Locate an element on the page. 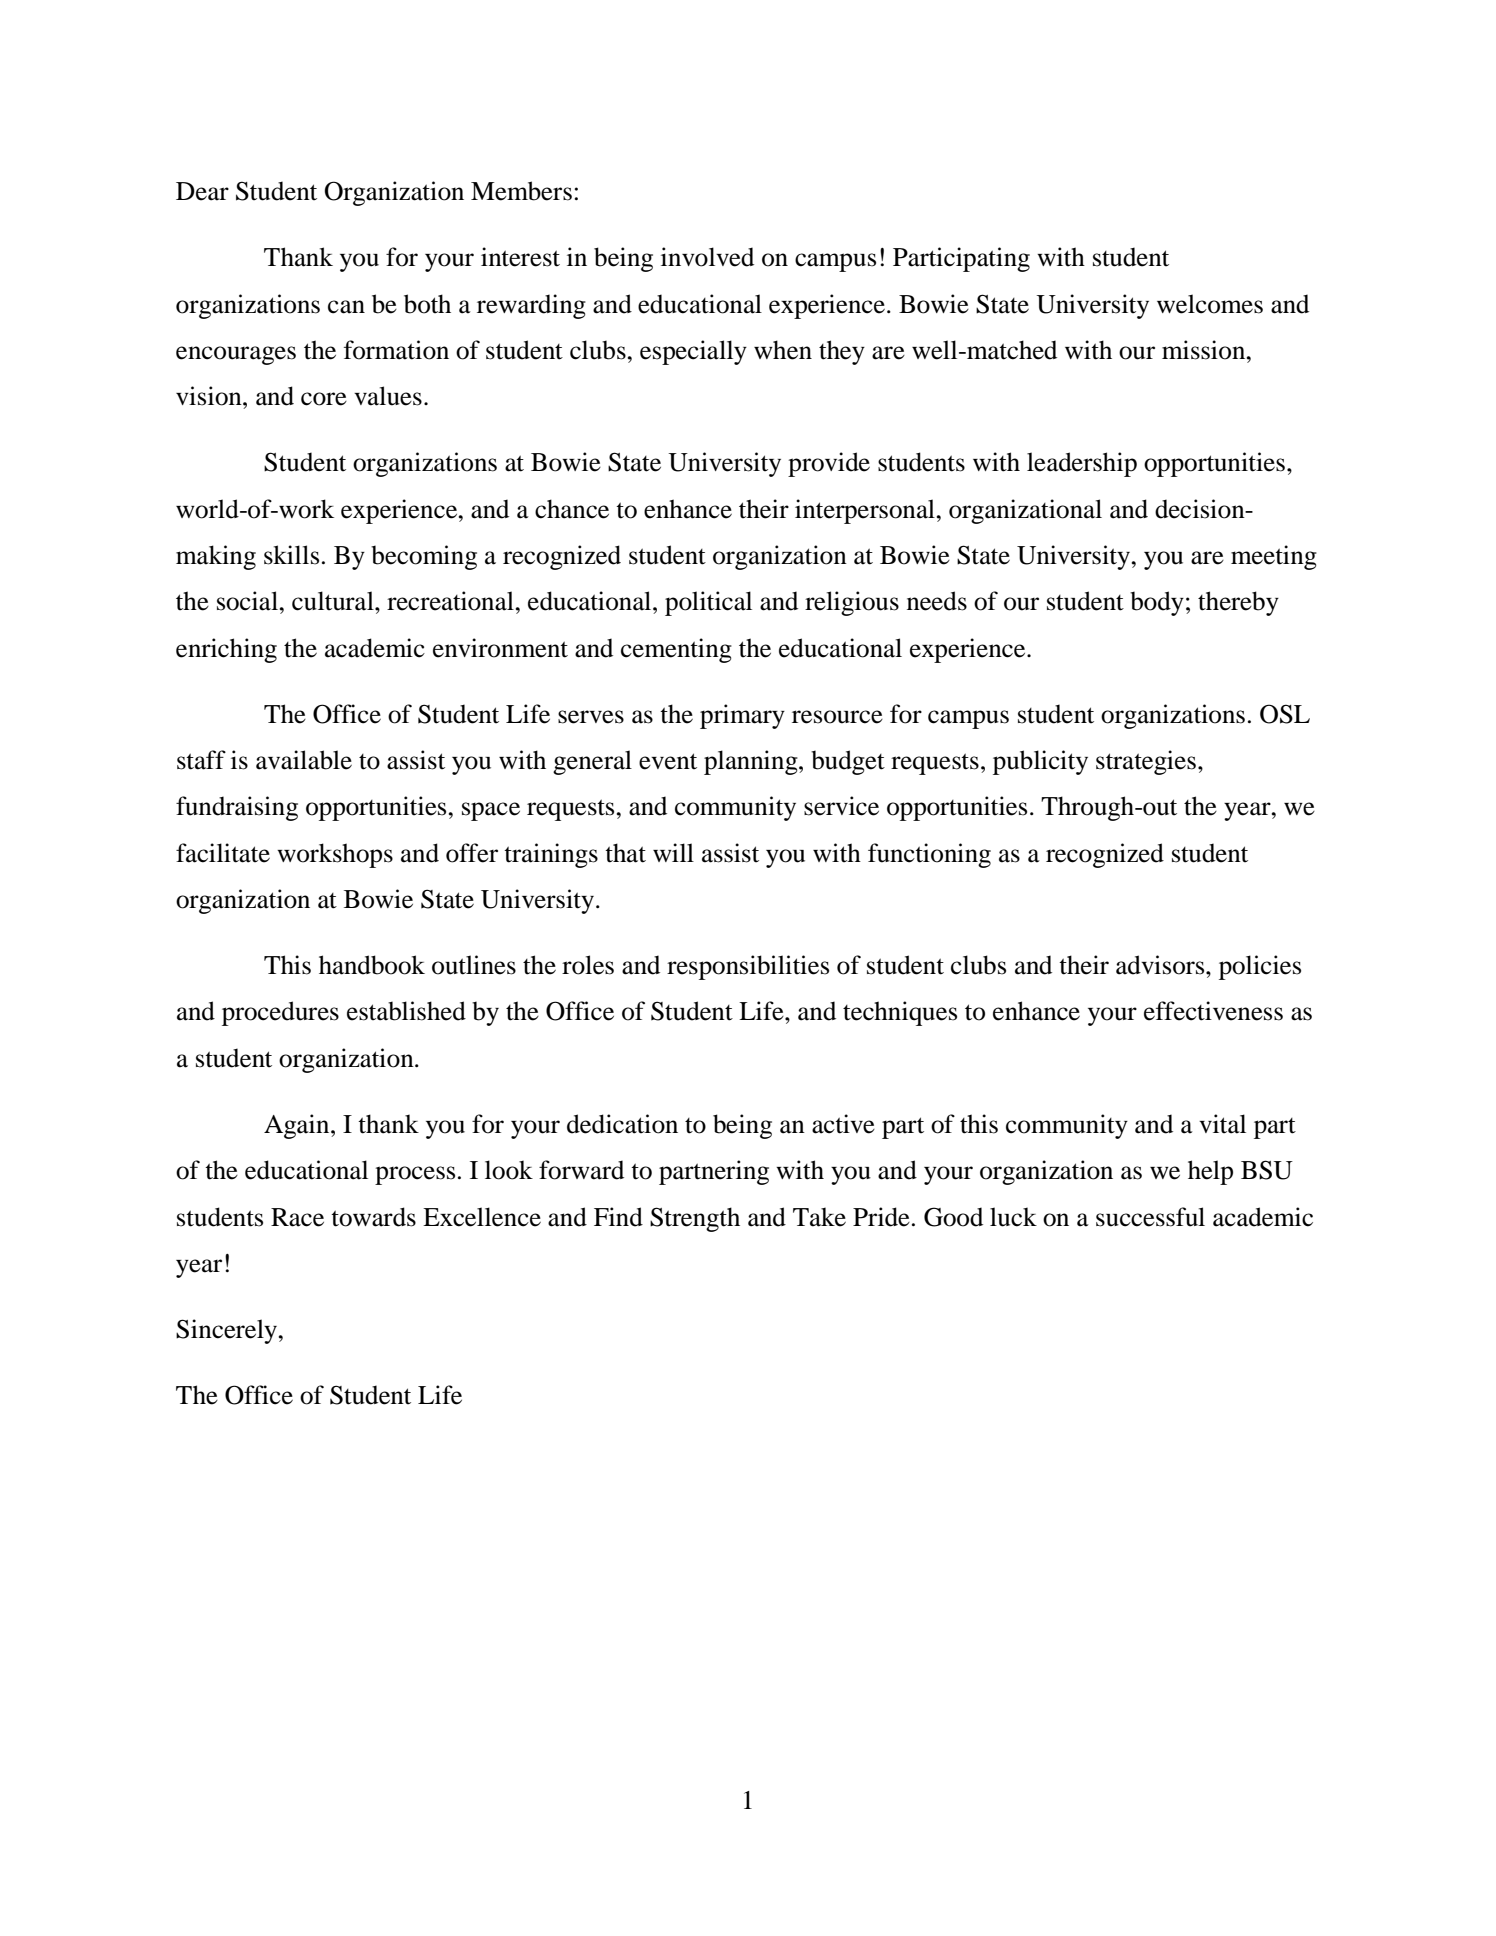 This document has height=1936, width=1496. available is located at coordinates (304, 760).
